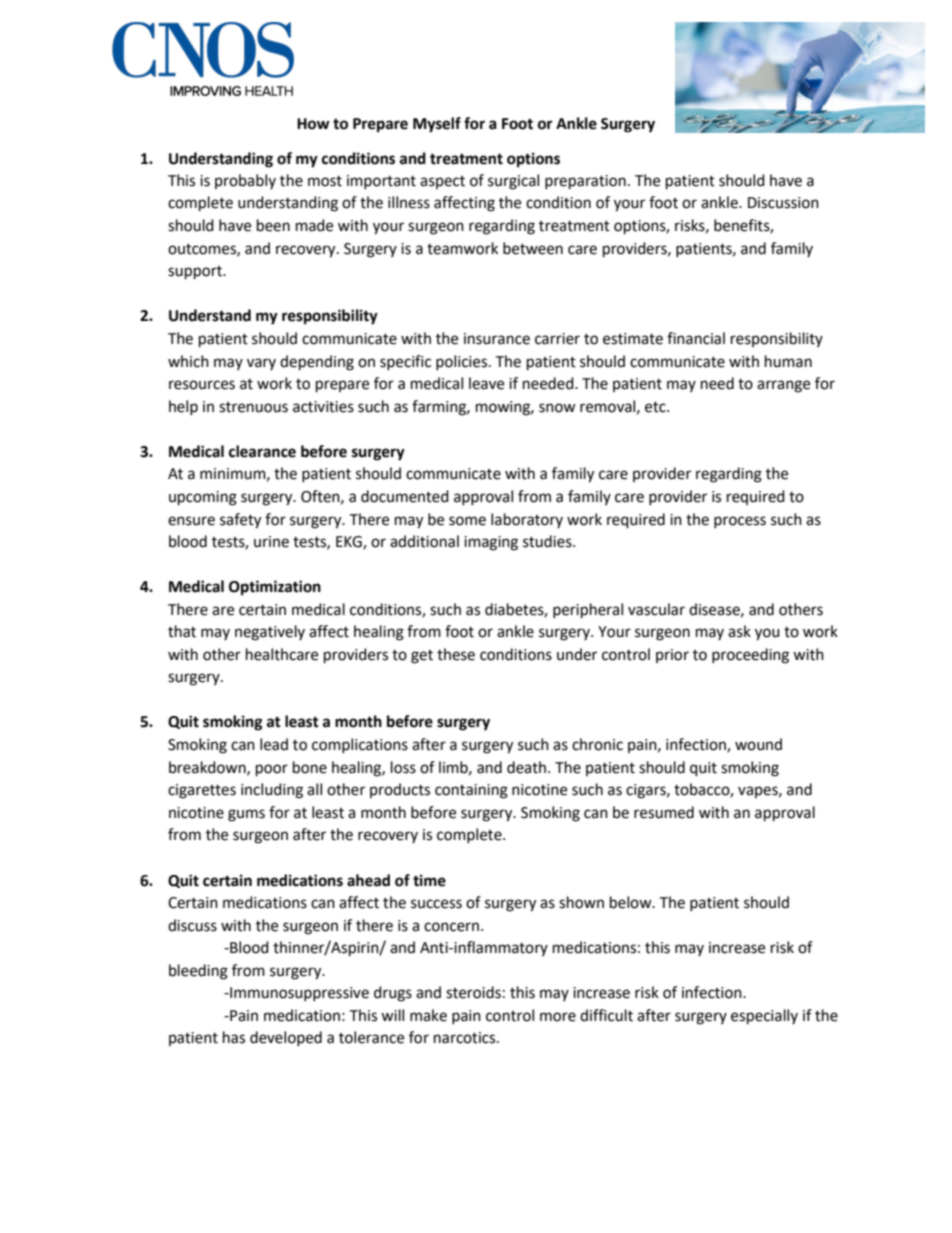  Describe the element at coordinates (473, 992) in the screenshot. I see `steroids` at that location.
